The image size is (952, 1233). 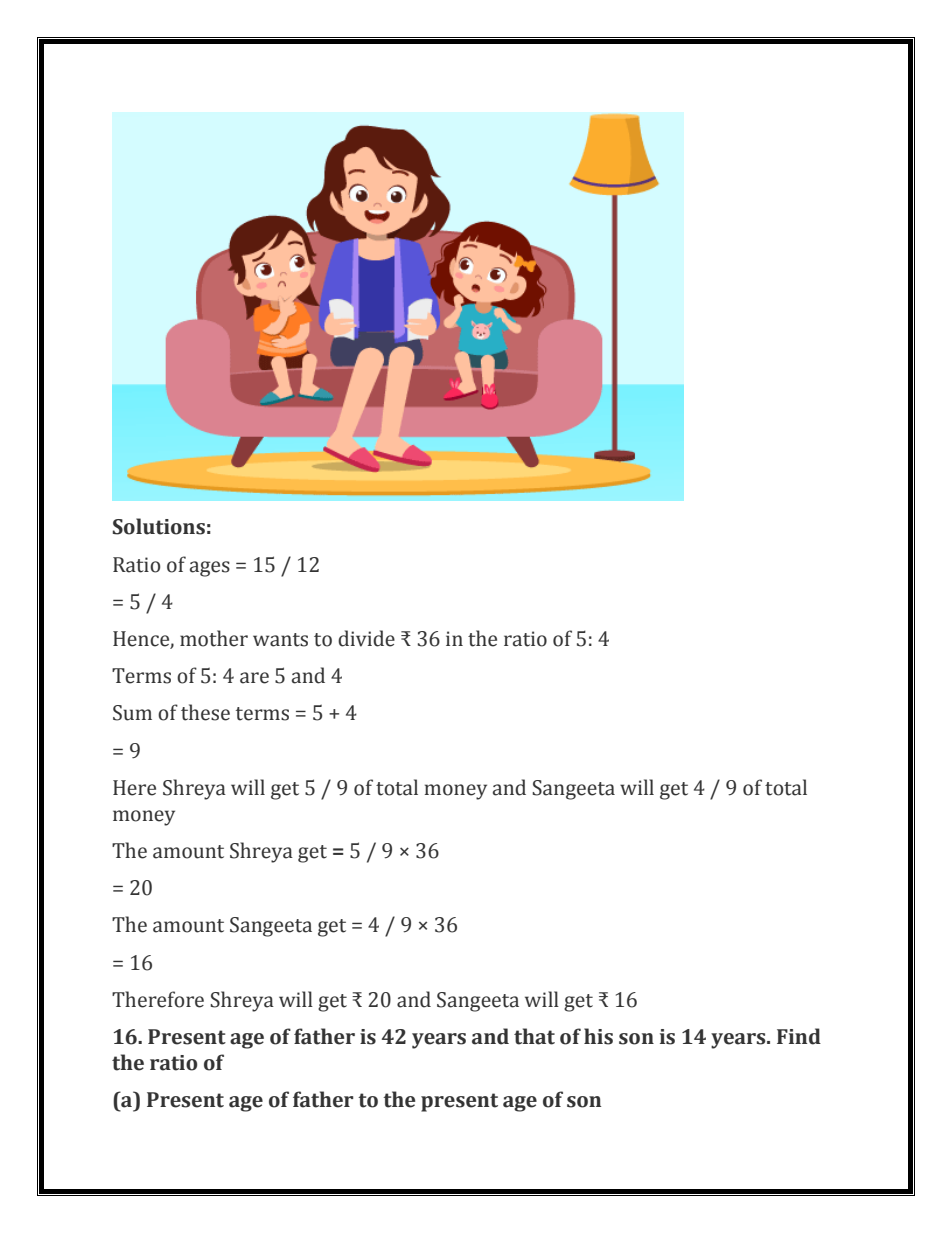 What do you see at coordinates (210, 569) in the image?
I see `ages` at bounding box center [210, 569].
